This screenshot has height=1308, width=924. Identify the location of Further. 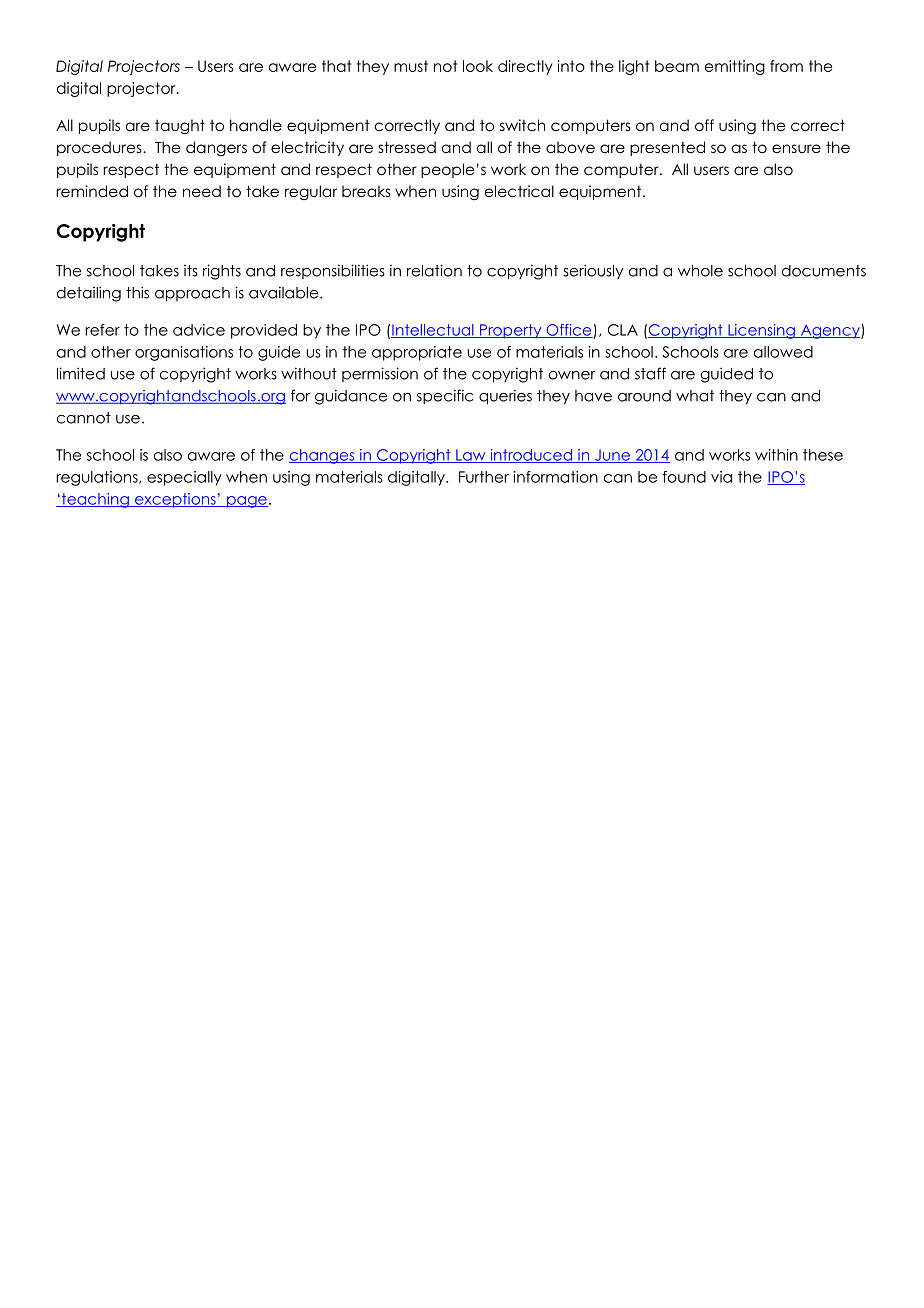
(484, 477).
